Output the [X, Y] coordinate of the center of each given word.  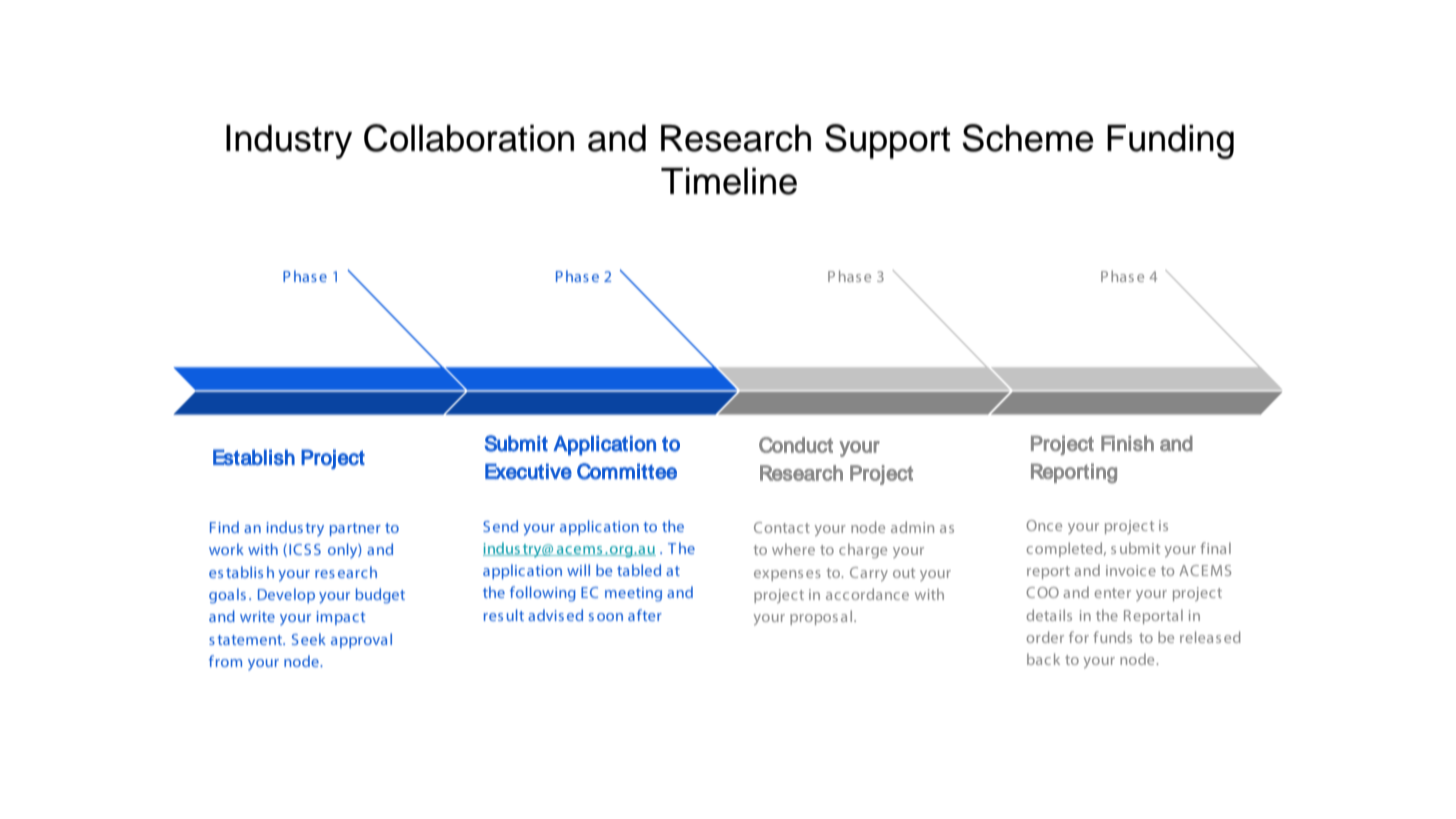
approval [361, 640]
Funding [1170, 142]
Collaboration [469, 138]
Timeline [729, 181]
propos [814, 619]
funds [1112, 637]
